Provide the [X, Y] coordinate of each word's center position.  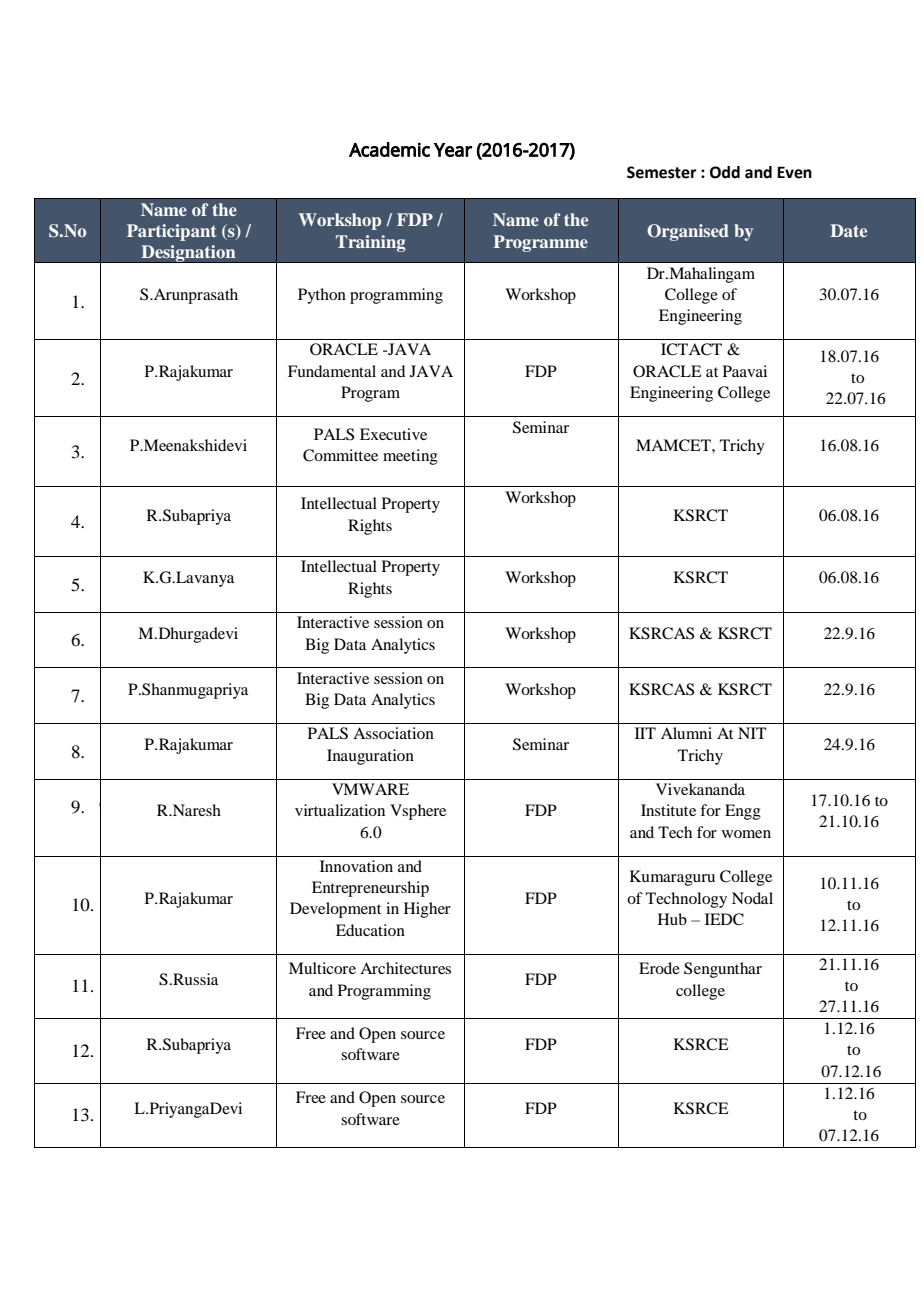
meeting [410, 457]
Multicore [322, 968]
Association [393, 733]
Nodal [752, 898]
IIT [645, 733]
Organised [688, 232]
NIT [752, 733]
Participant [172, 232]
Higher [427, 910]
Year [453, 150]
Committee [340, 455]
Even [794, 172]
